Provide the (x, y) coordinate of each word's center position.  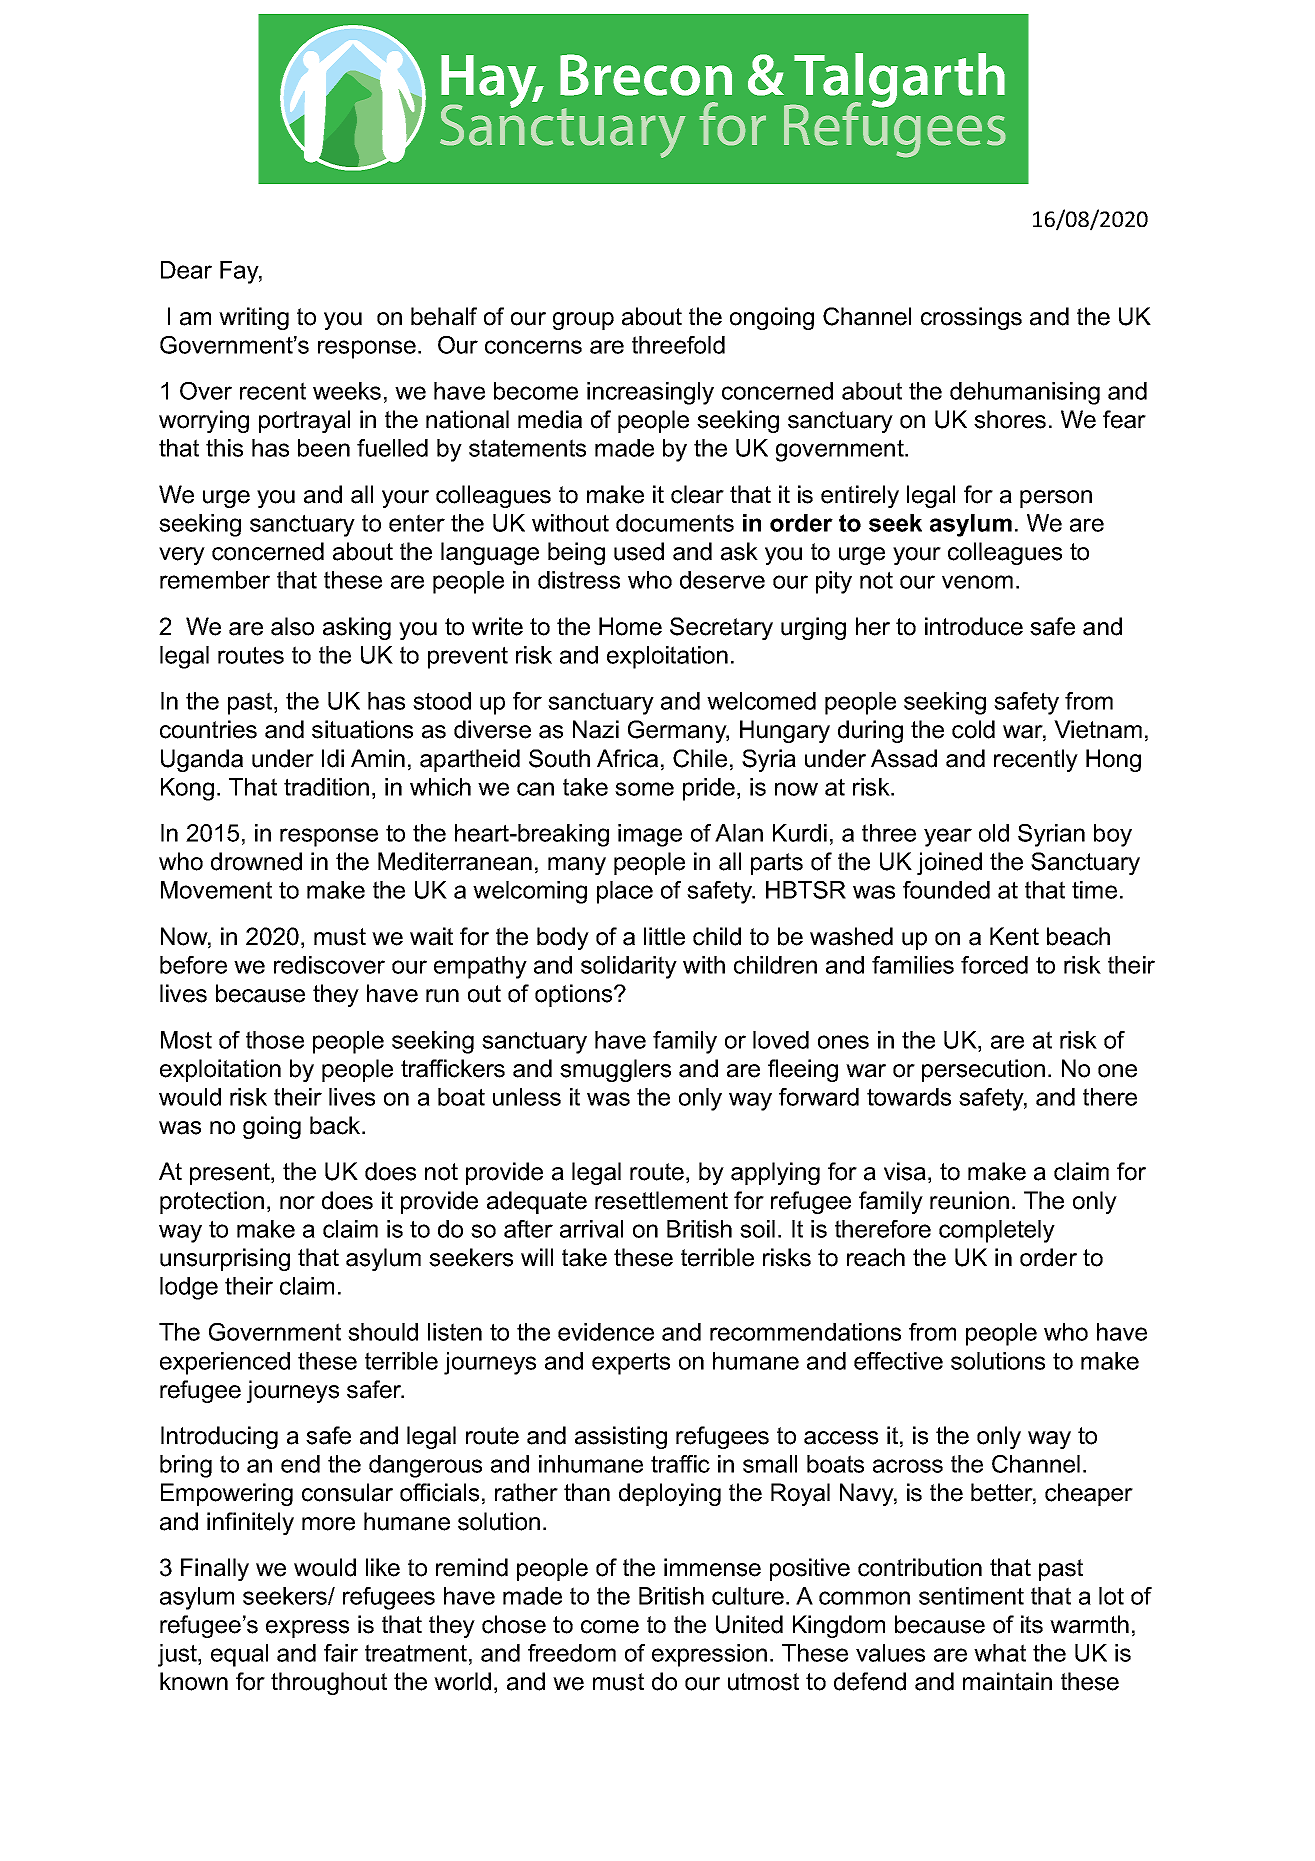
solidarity (629, 967)
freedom (572, 1653)
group (583, 321)
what (1000, 1653)
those (275, 1040)
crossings (971, 318)
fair (341, 1653)
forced (994, 965)
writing (254, 318)
